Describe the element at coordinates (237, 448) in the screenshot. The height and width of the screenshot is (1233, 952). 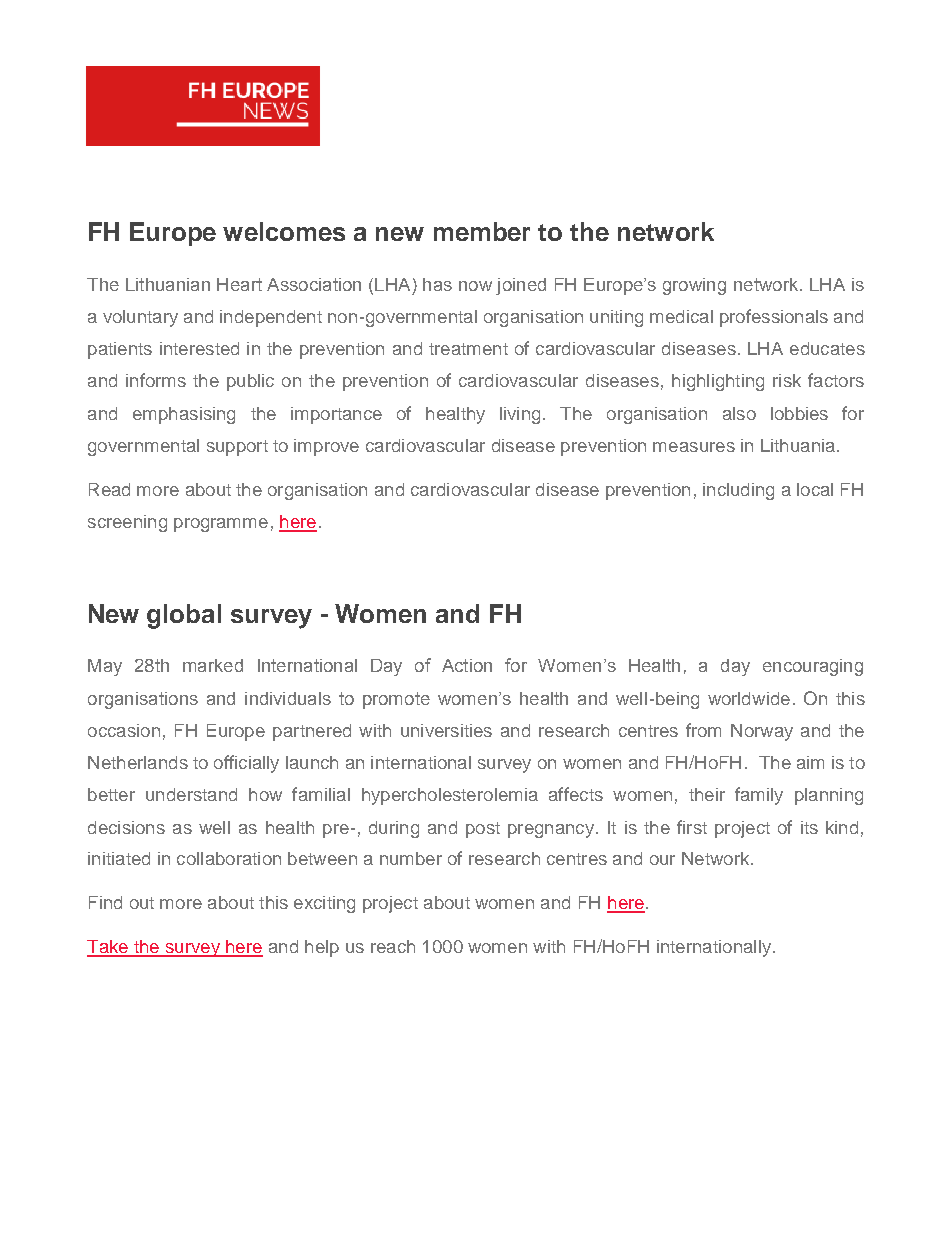
I see `support` at that location.
